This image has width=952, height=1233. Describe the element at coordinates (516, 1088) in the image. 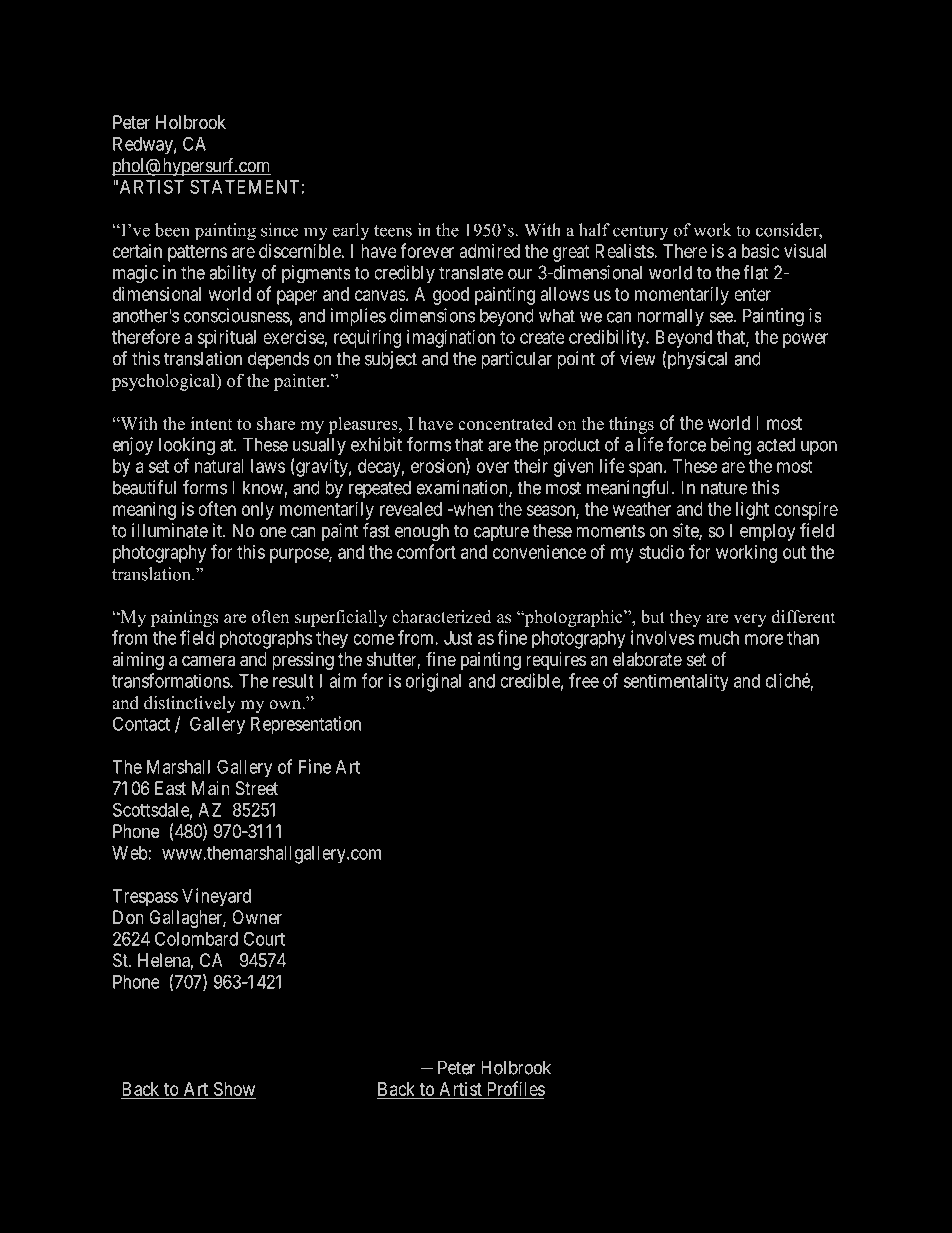

I see `Profiles` at that location.
